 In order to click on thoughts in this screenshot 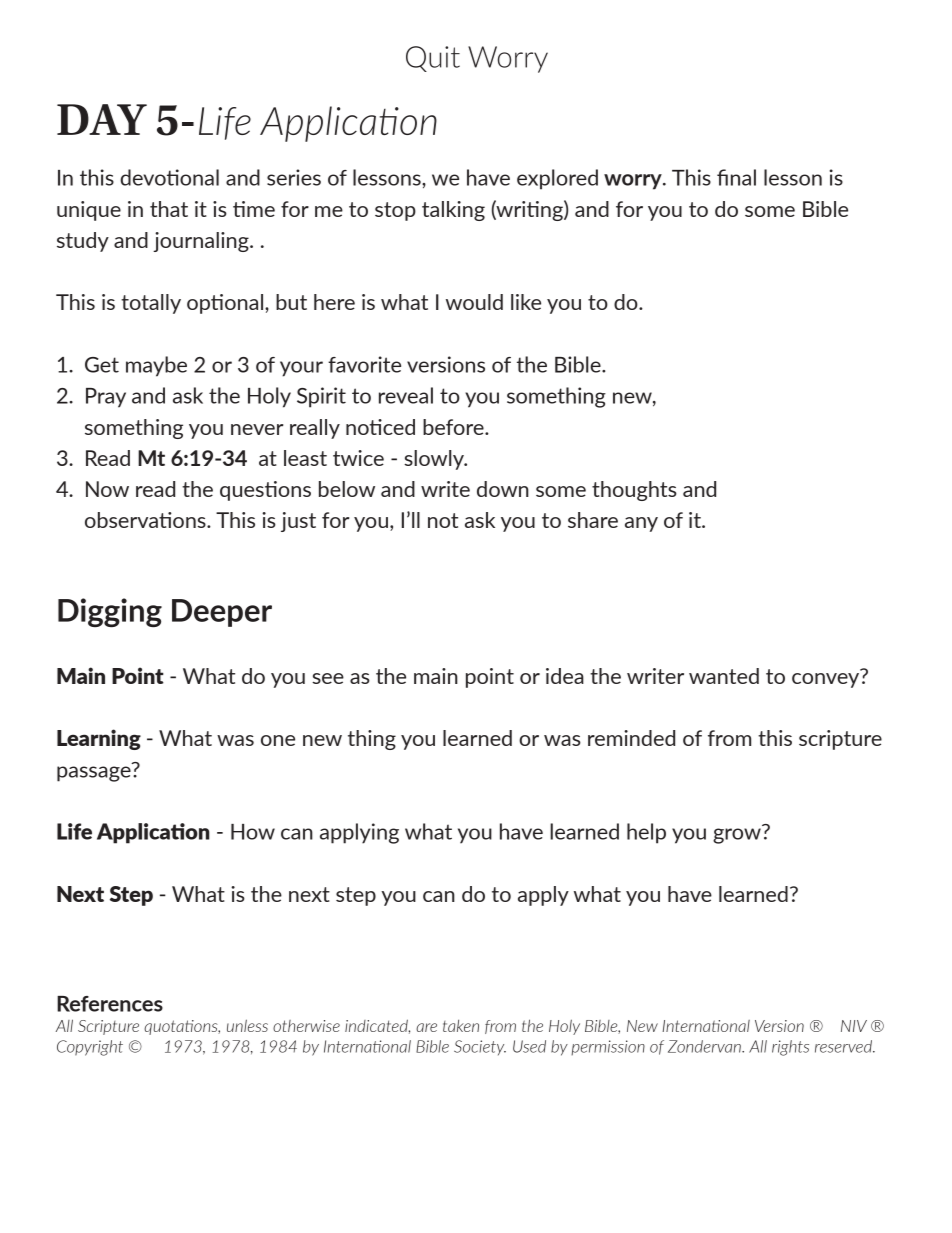, I will do `click(634, 491)`.
